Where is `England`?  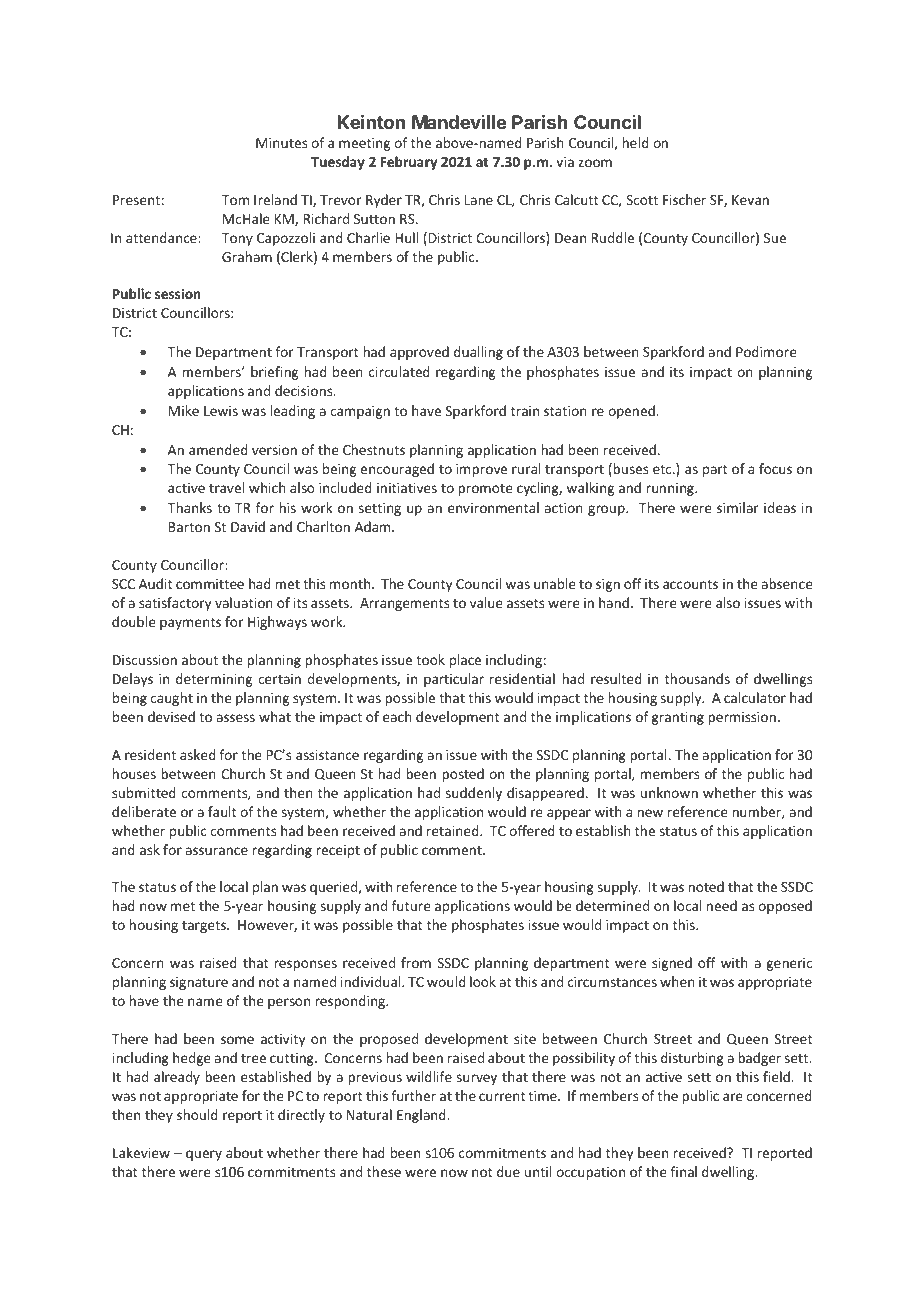 England is located at coordinates (422, 1116).
